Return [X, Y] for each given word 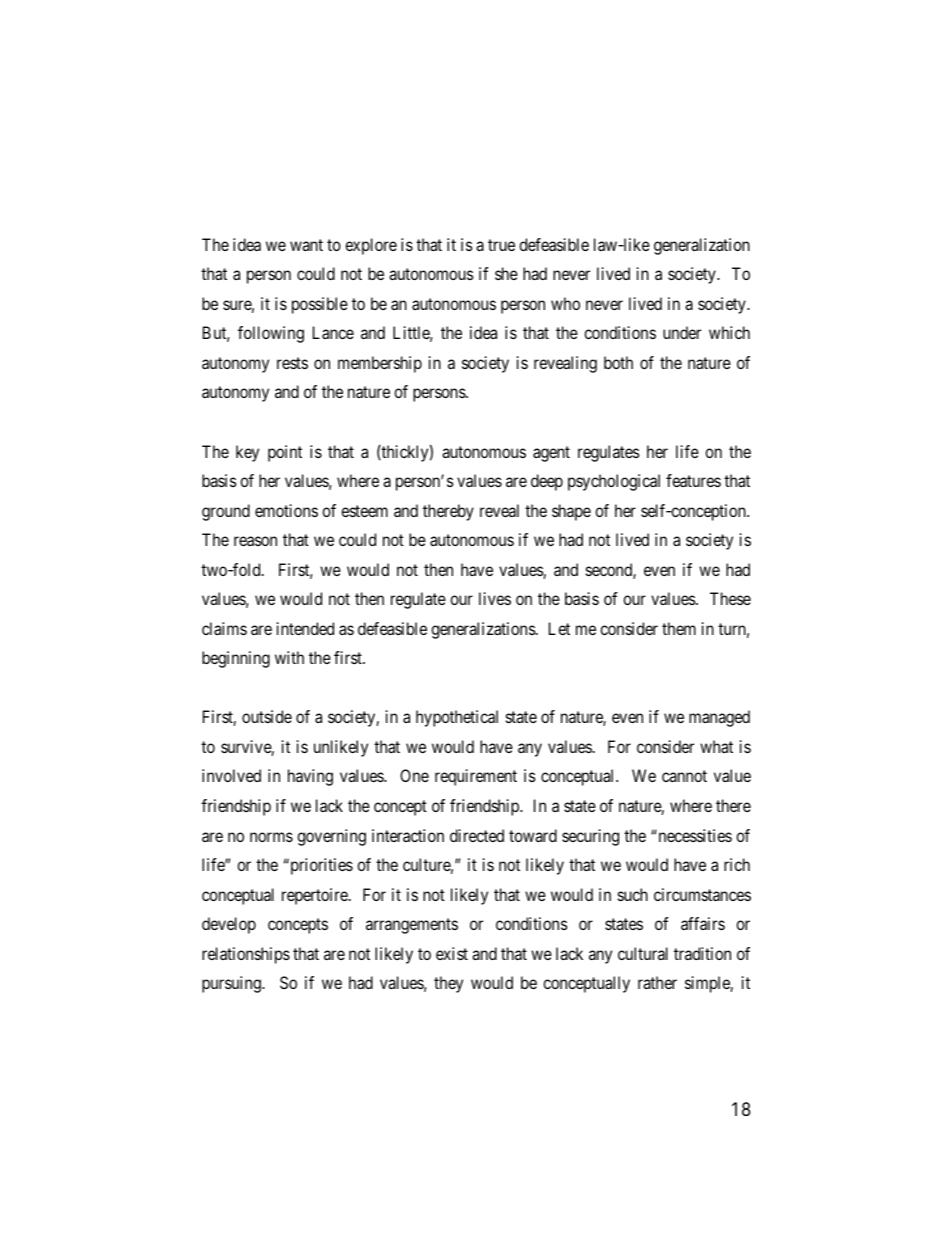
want [306, 245]
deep [547, 482]
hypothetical [457, 718]
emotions [286, 510]
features [693, 480]
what [716, 746]
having [310, 777]
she [506, 273]
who [565, 303]
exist [452, 953]
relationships [246, 955]
